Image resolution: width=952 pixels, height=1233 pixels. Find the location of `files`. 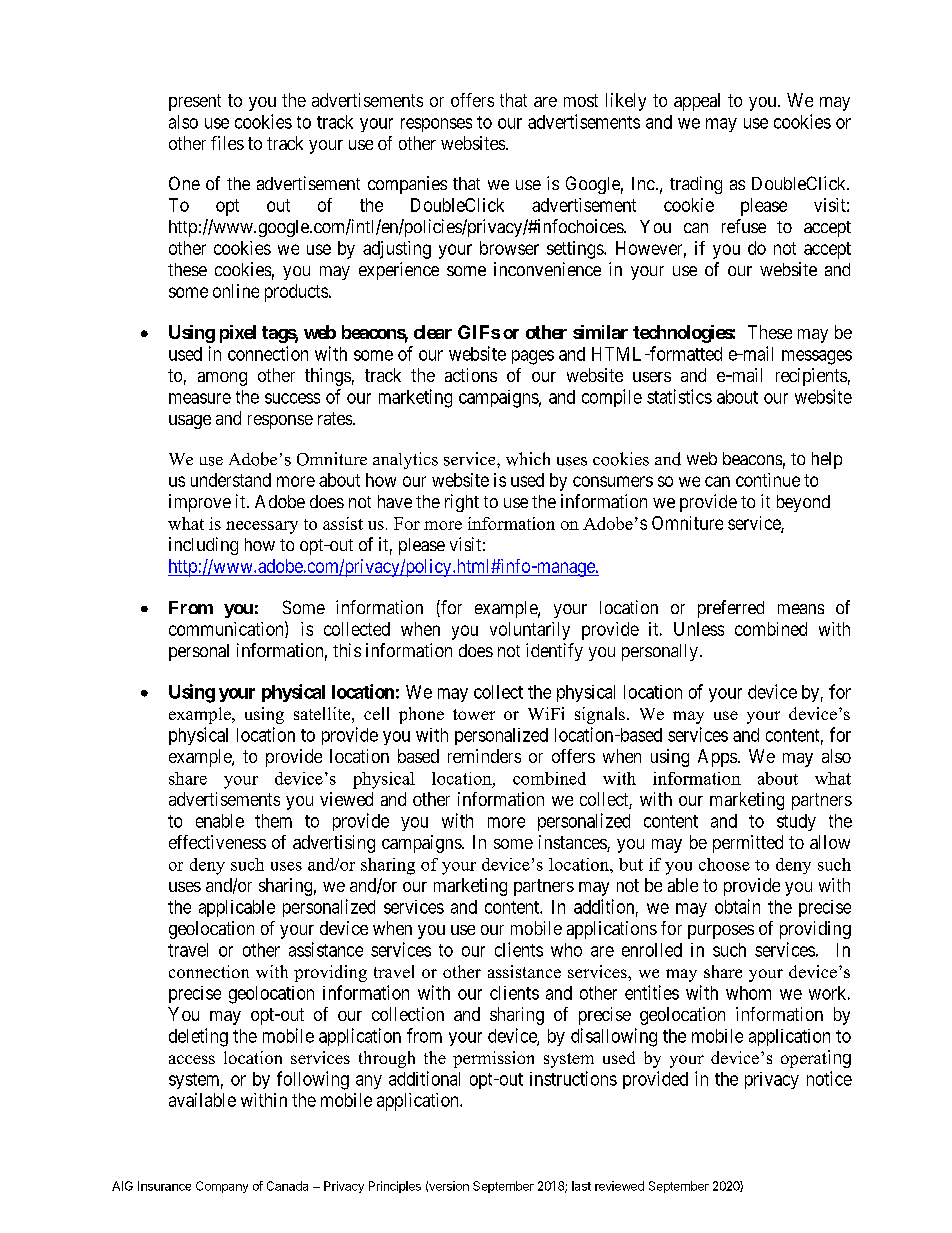

files is located at coordinates (227, 143).
